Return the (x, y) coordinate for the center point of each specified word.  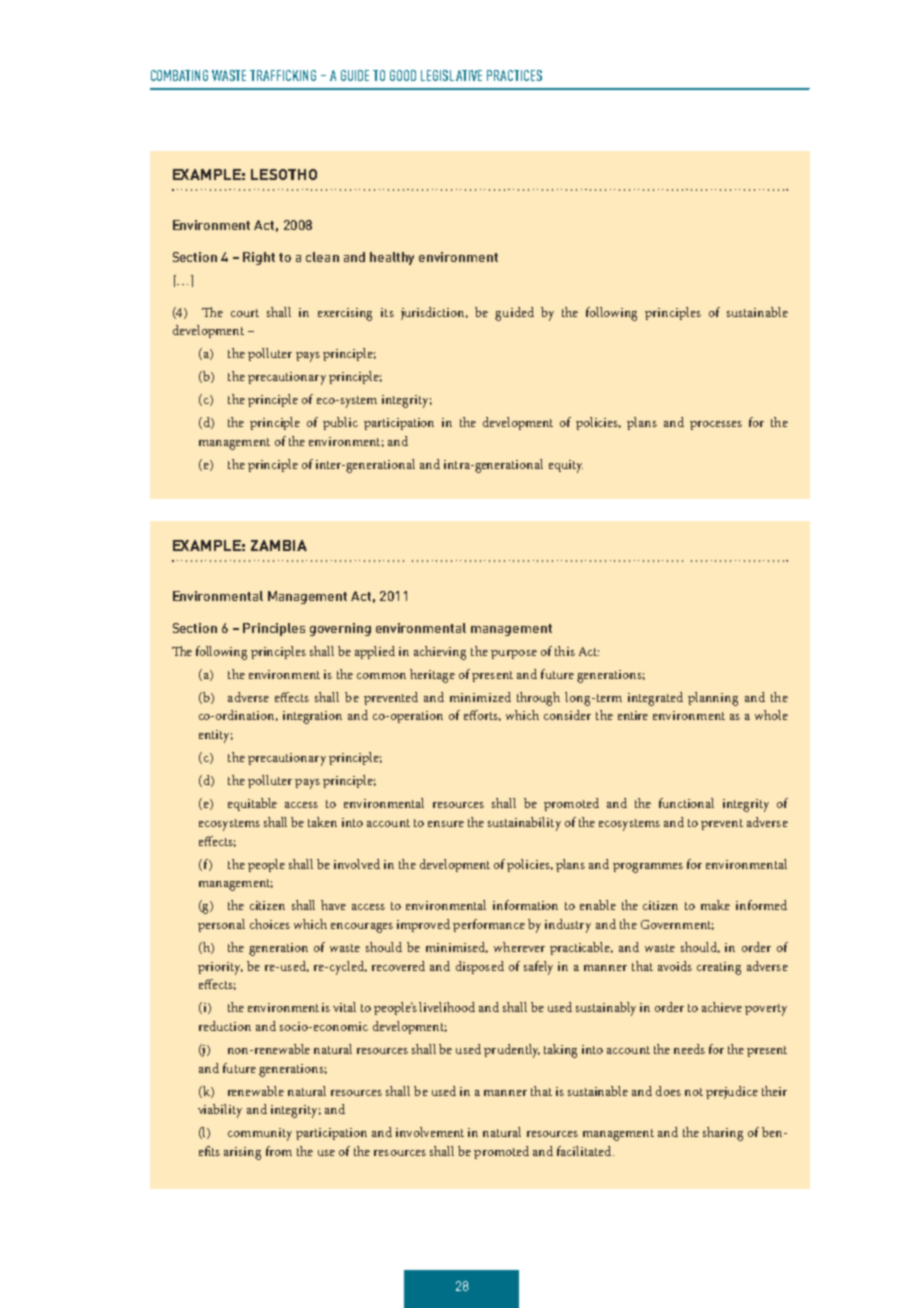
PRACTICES (514, 75)
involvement (430, 1132)
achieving (440, 653)
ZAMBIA (279, 545)
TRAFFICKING (283, 75)
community (260, 1134)
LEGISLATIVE (451, 75)
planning (713, 699)
